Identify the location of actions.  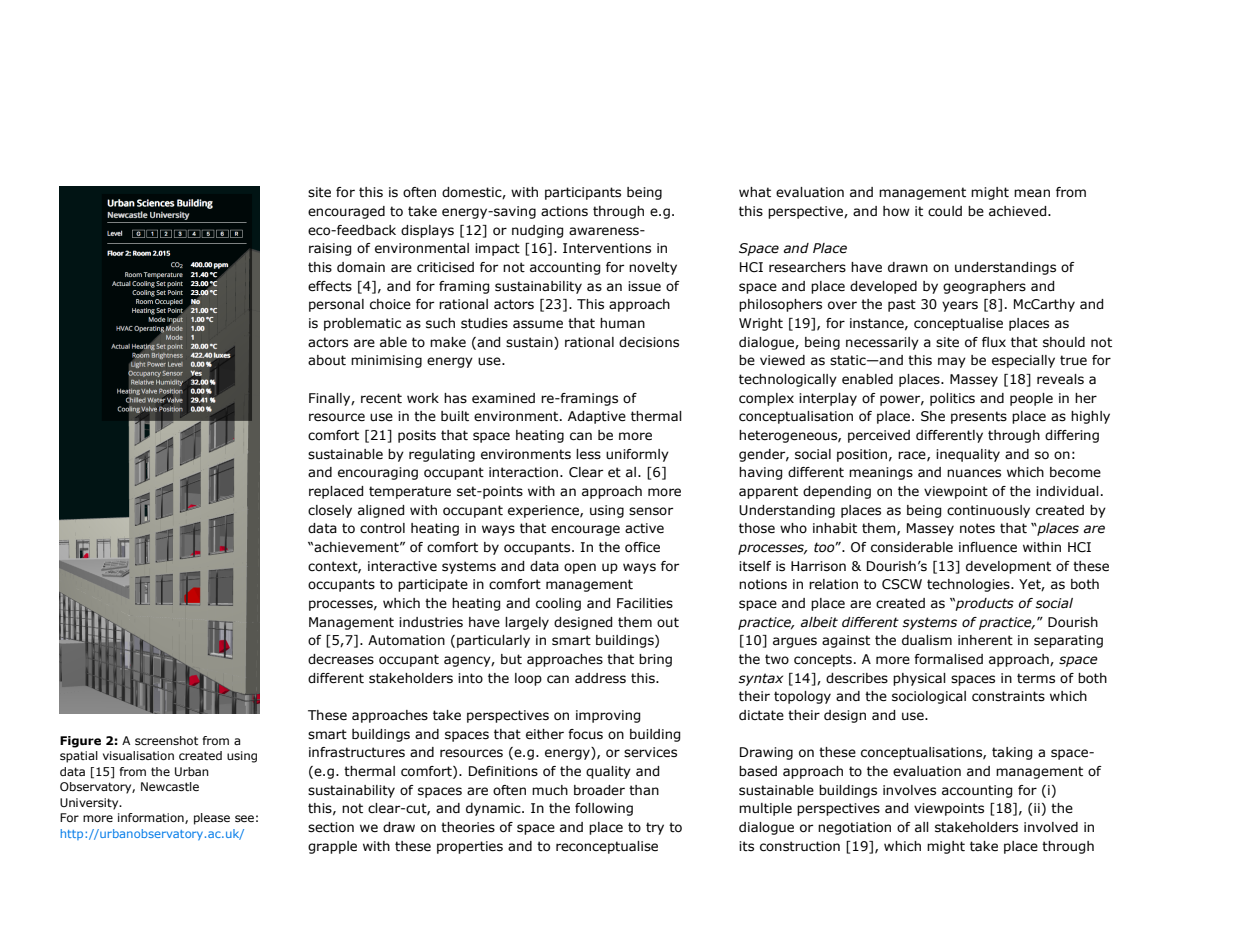
(564, 211).
